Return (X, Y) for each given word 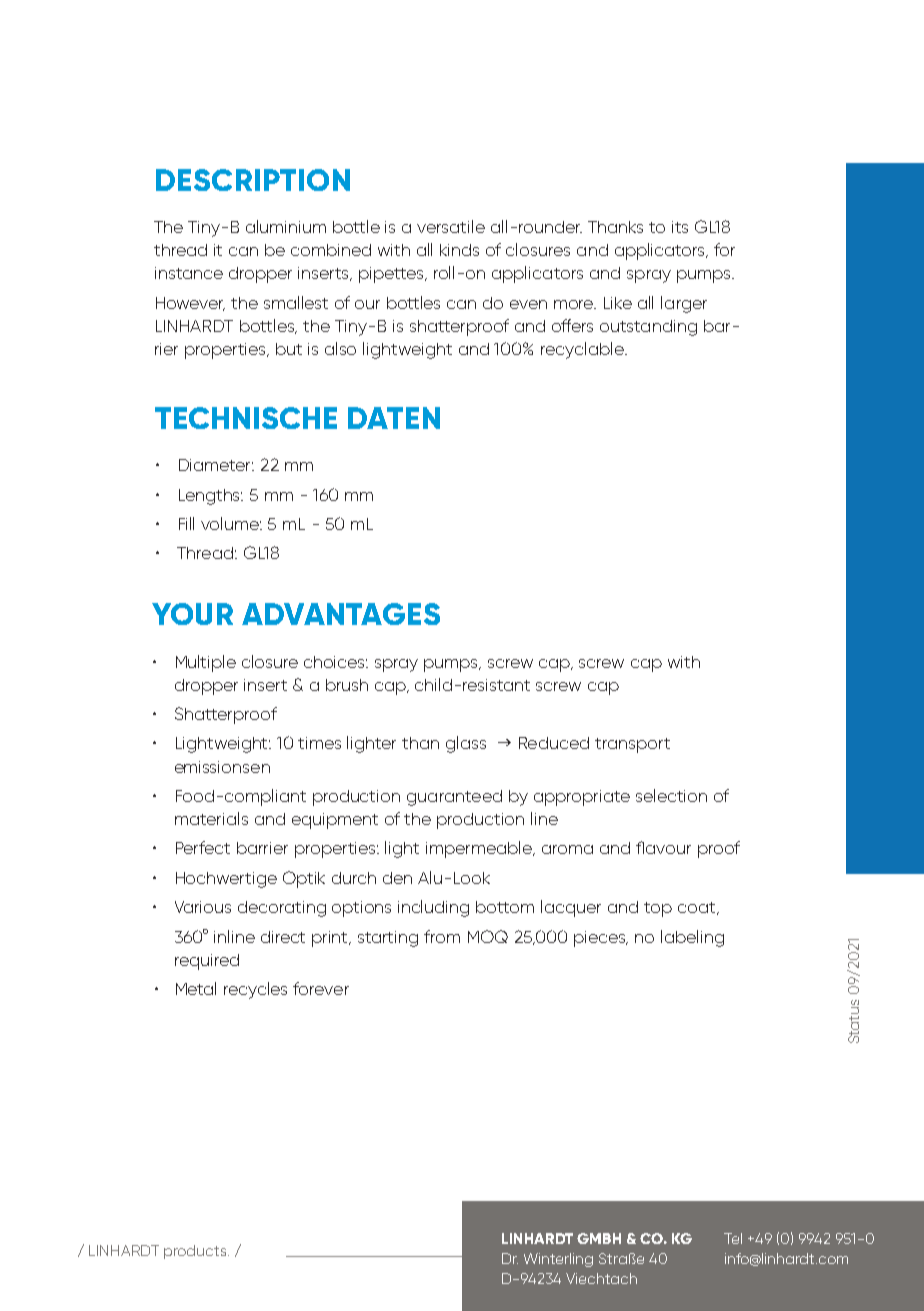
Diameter (216, 465)
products (196, 1252)
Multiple (206, 663)
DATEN (394, 418)
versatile (451, 226)
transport (632, 745)
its (680, 227)
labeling (692, 938)
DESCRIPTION (253, 180)
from (442, 936)
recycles (255, 990)
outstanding (648, 328)
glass (466, 744)
